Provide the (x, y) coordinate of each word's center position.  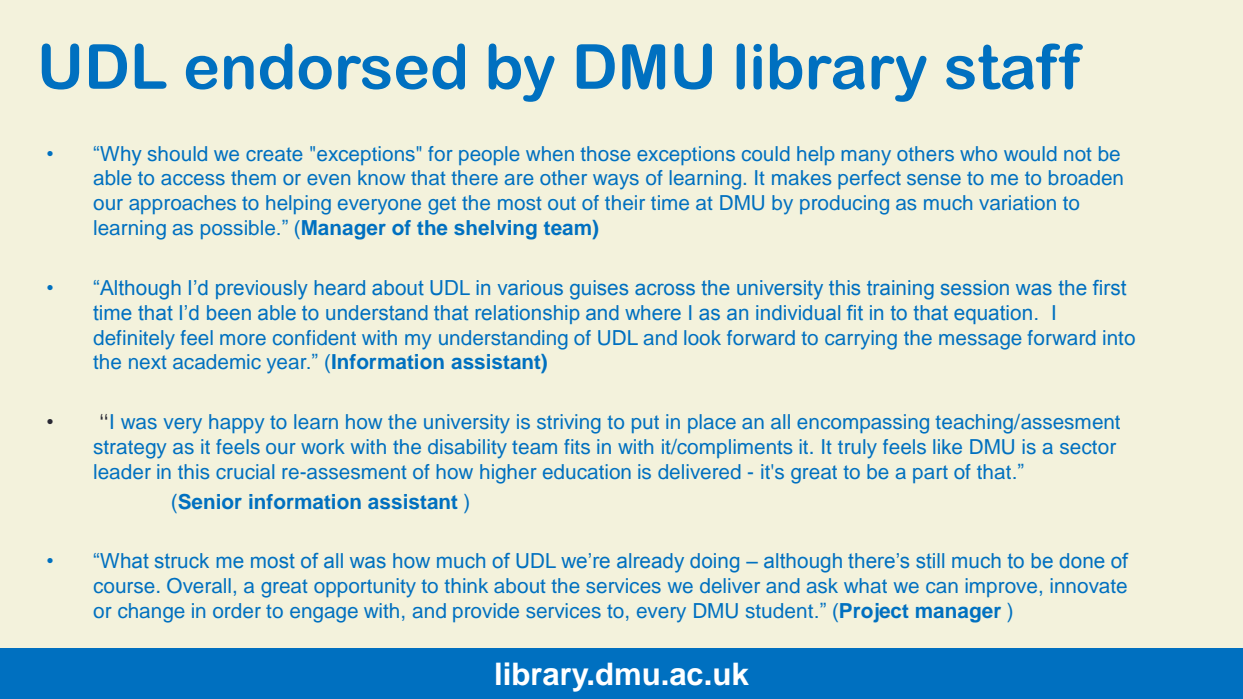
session (975, 287)
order (237, 610)
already (650, 563)
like (947, 446)
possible (239, 229)
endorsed (325, 66)
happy (236, 424)
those (605, 153)
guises (599, 290)
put (645, 424)
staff (1014, 66)
